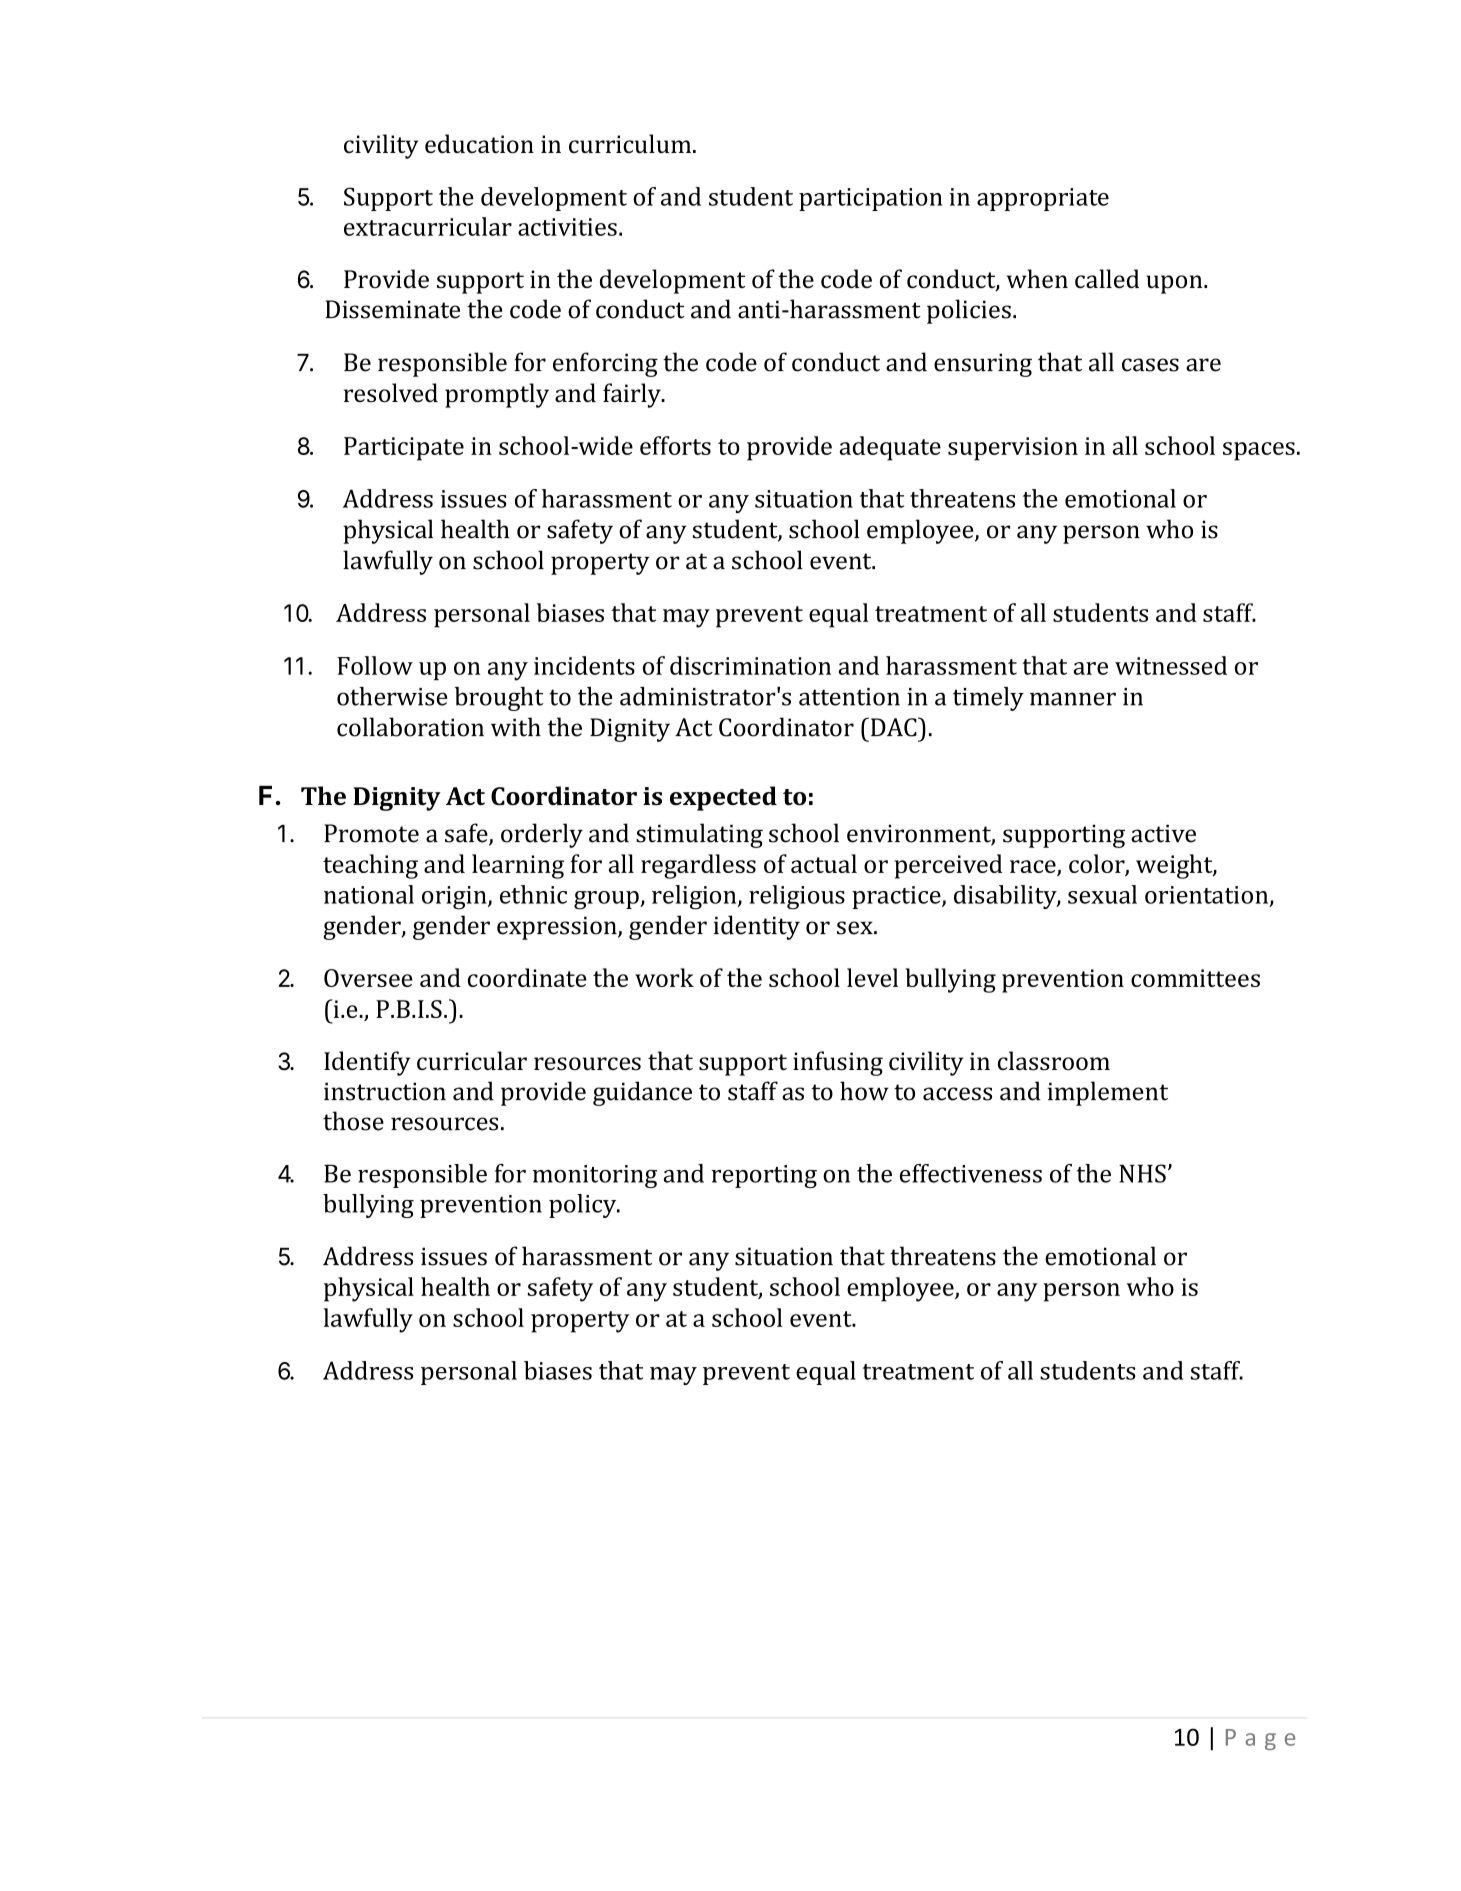  I want to click on participation, so click(871, 199).
